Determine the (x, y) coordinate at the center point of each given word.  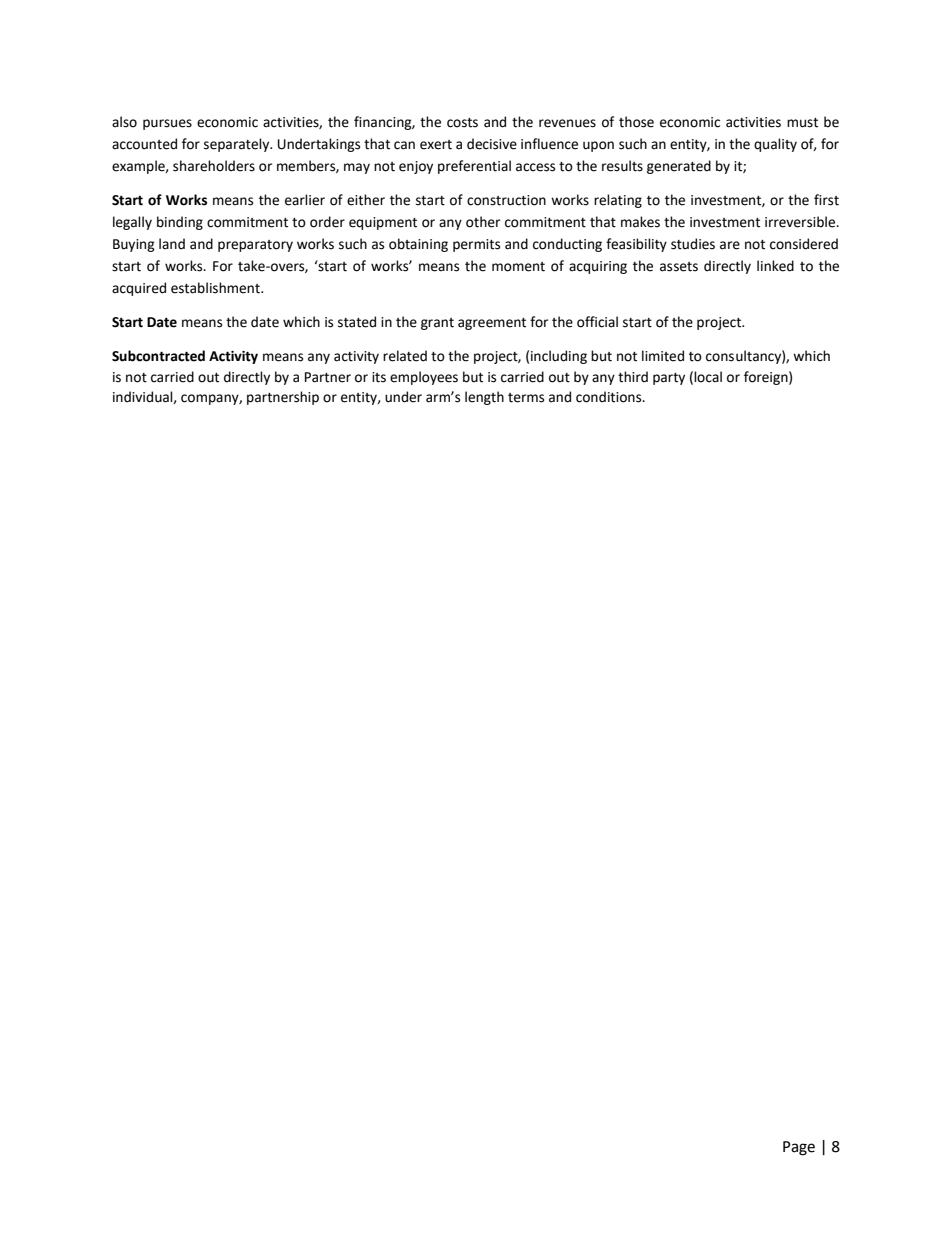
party (669, 379)
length (484, 398)
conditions (610, 397)
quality (775, 145)
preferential (474, 167)
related (405, 356)
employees (424, 378)
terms (526, 398)
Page (799, 1148)
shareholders (214, 166)
